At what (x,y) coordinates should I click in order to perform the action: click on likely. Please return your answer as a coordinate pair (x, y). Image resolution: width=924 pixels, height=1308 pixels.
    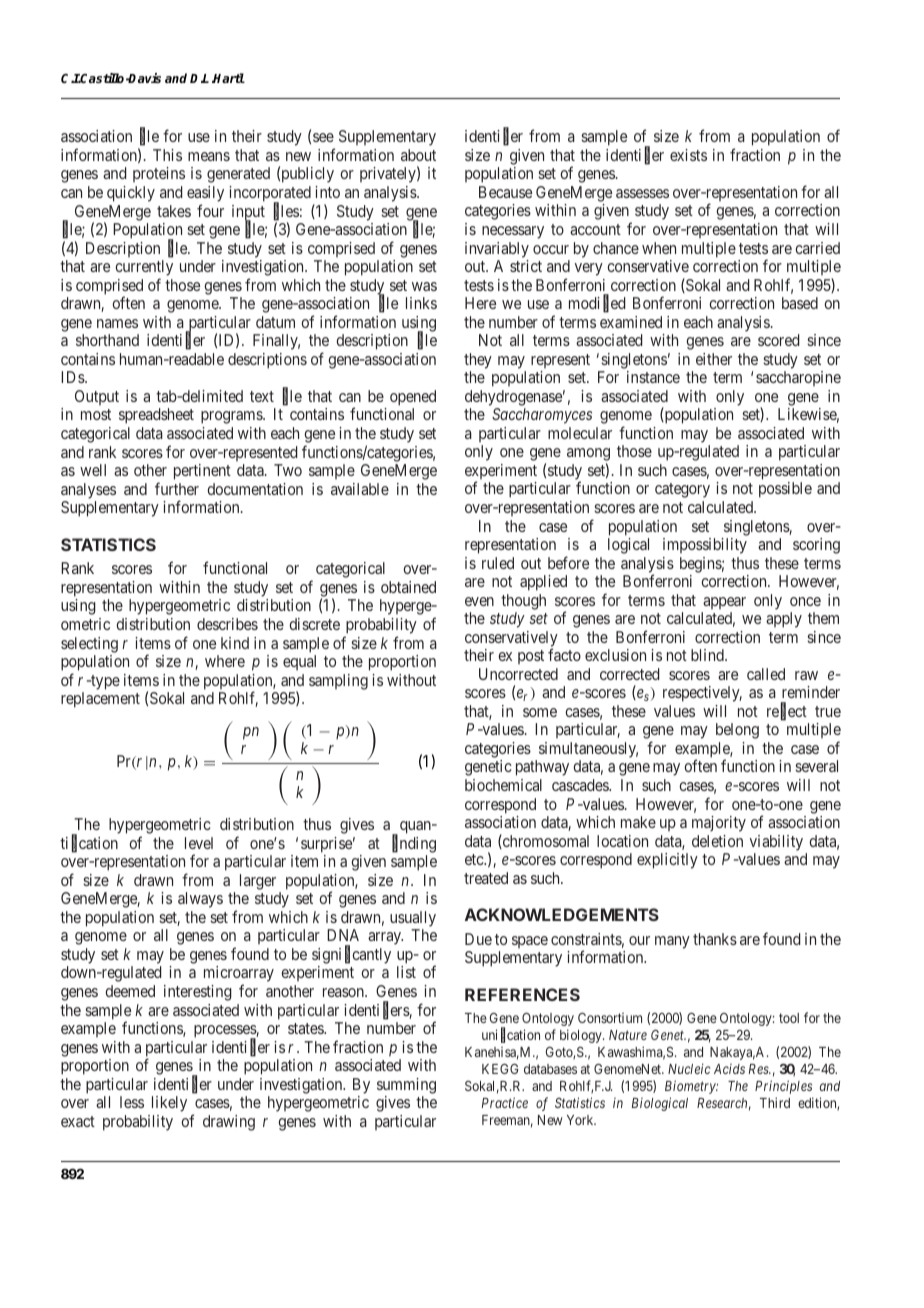
    Looking at the image, I should click on (169, 1104).
